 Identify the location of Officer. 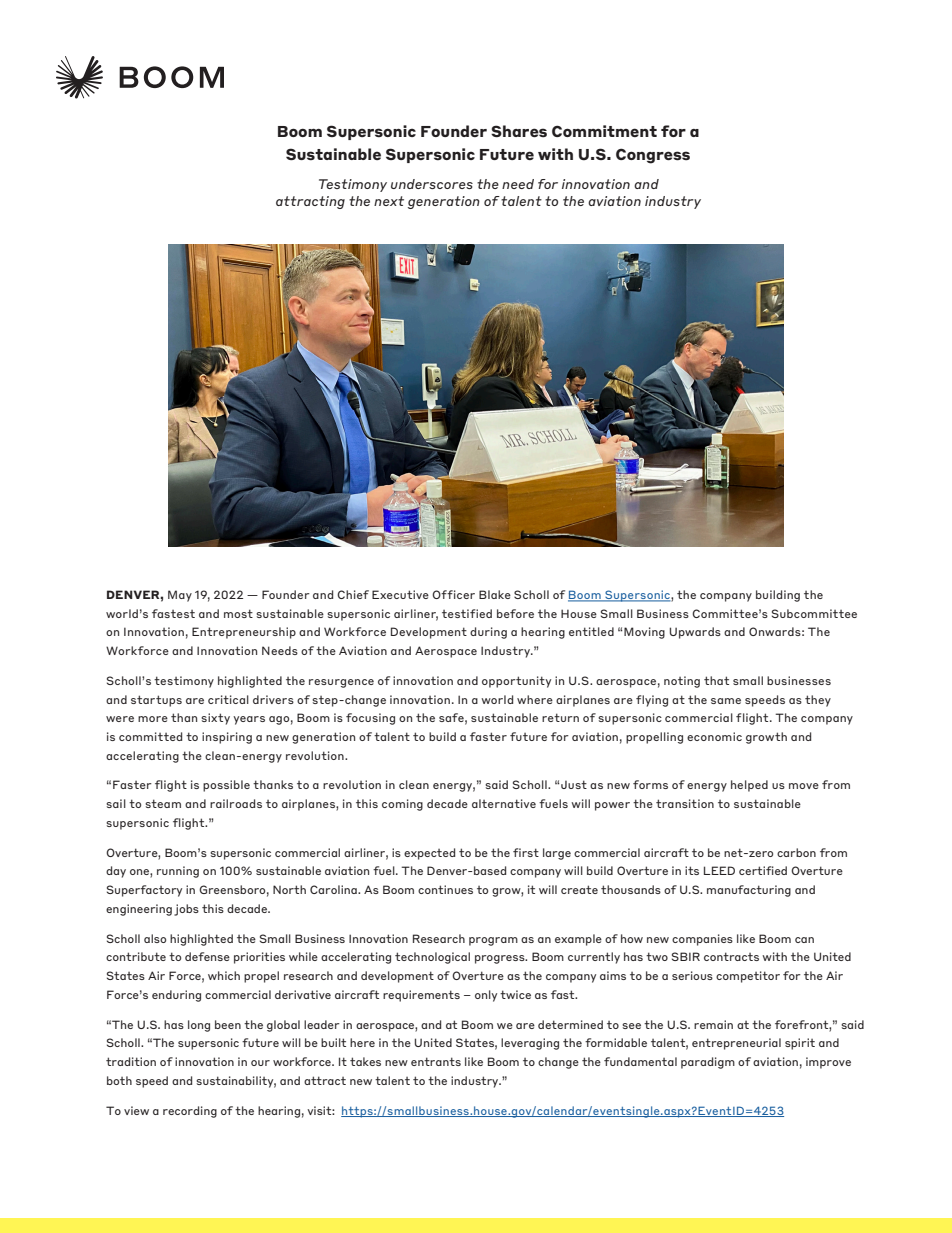
(453, 594).
